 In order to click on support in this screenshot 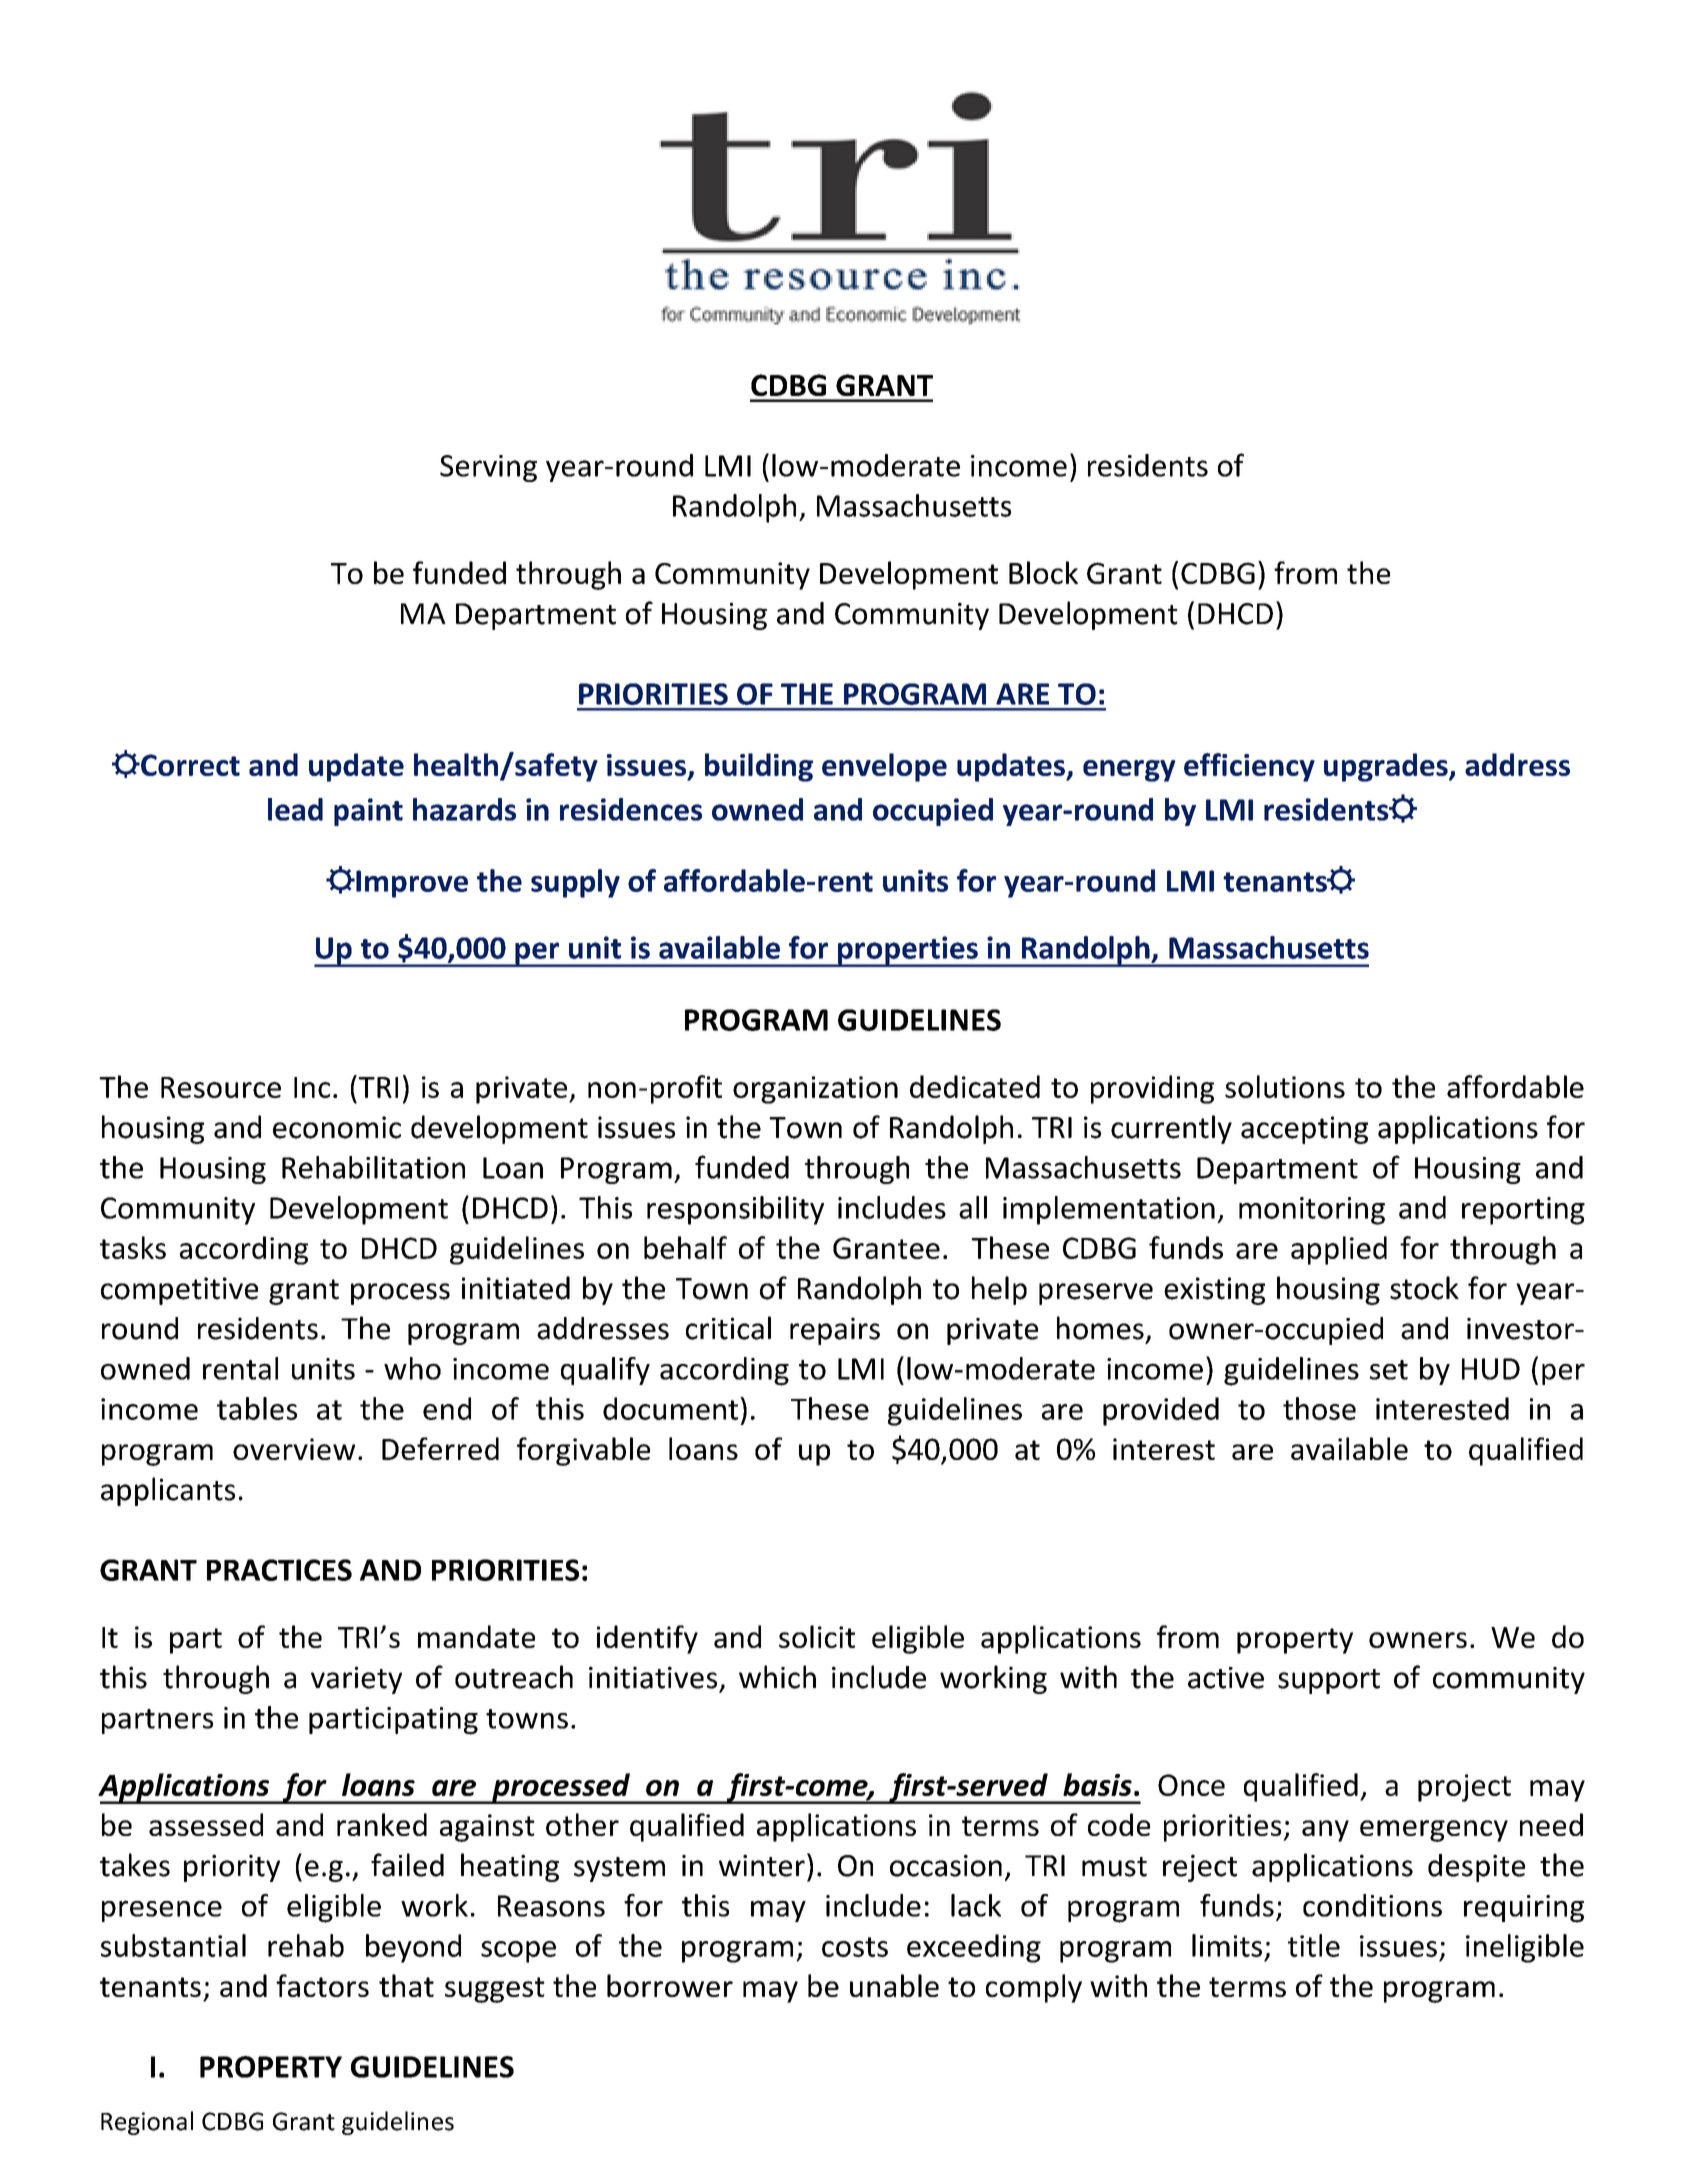, I will do `click(1329, 1681)`.
